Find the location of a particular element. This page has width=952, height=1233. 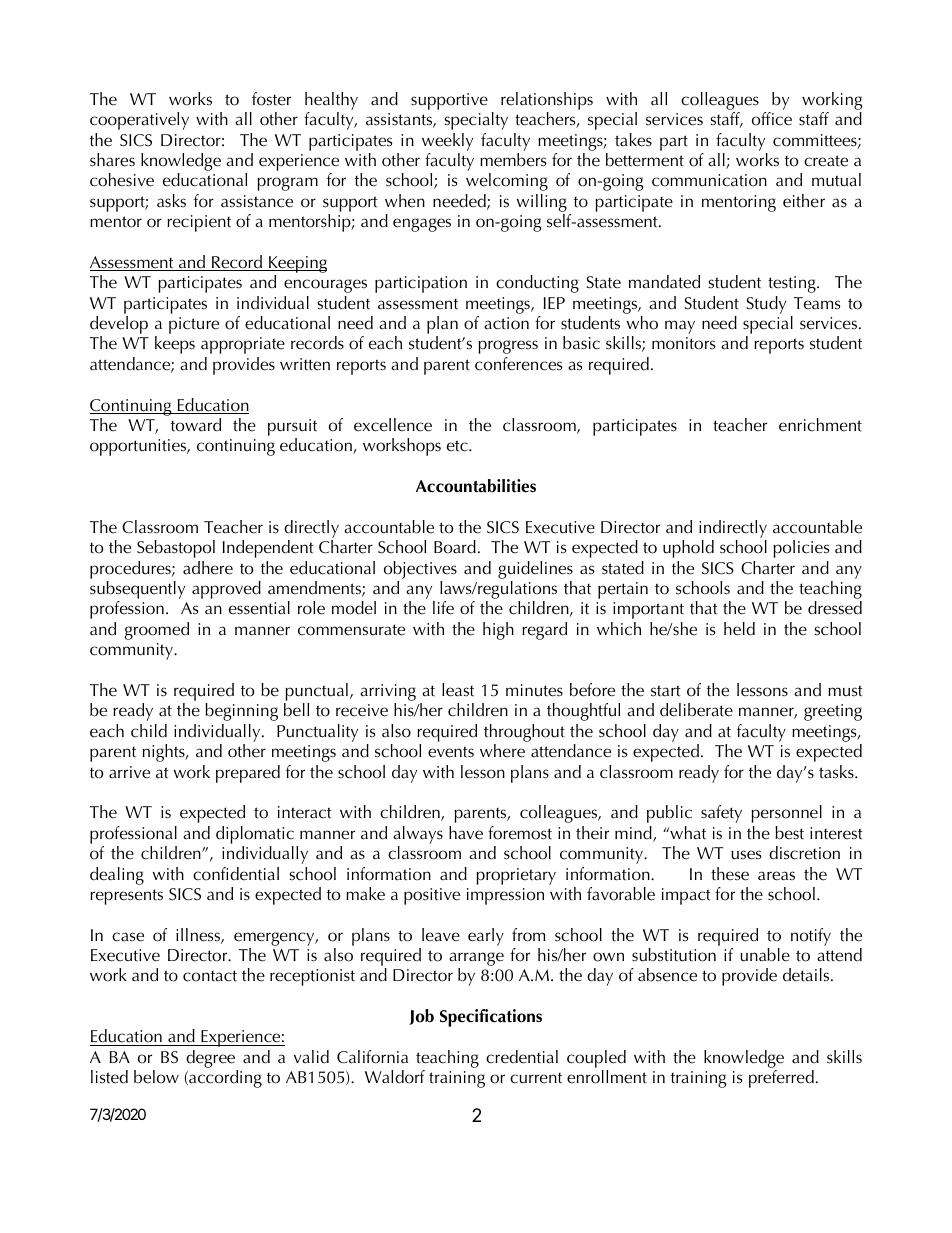

enrichment is located at coordinates (820, 425).
